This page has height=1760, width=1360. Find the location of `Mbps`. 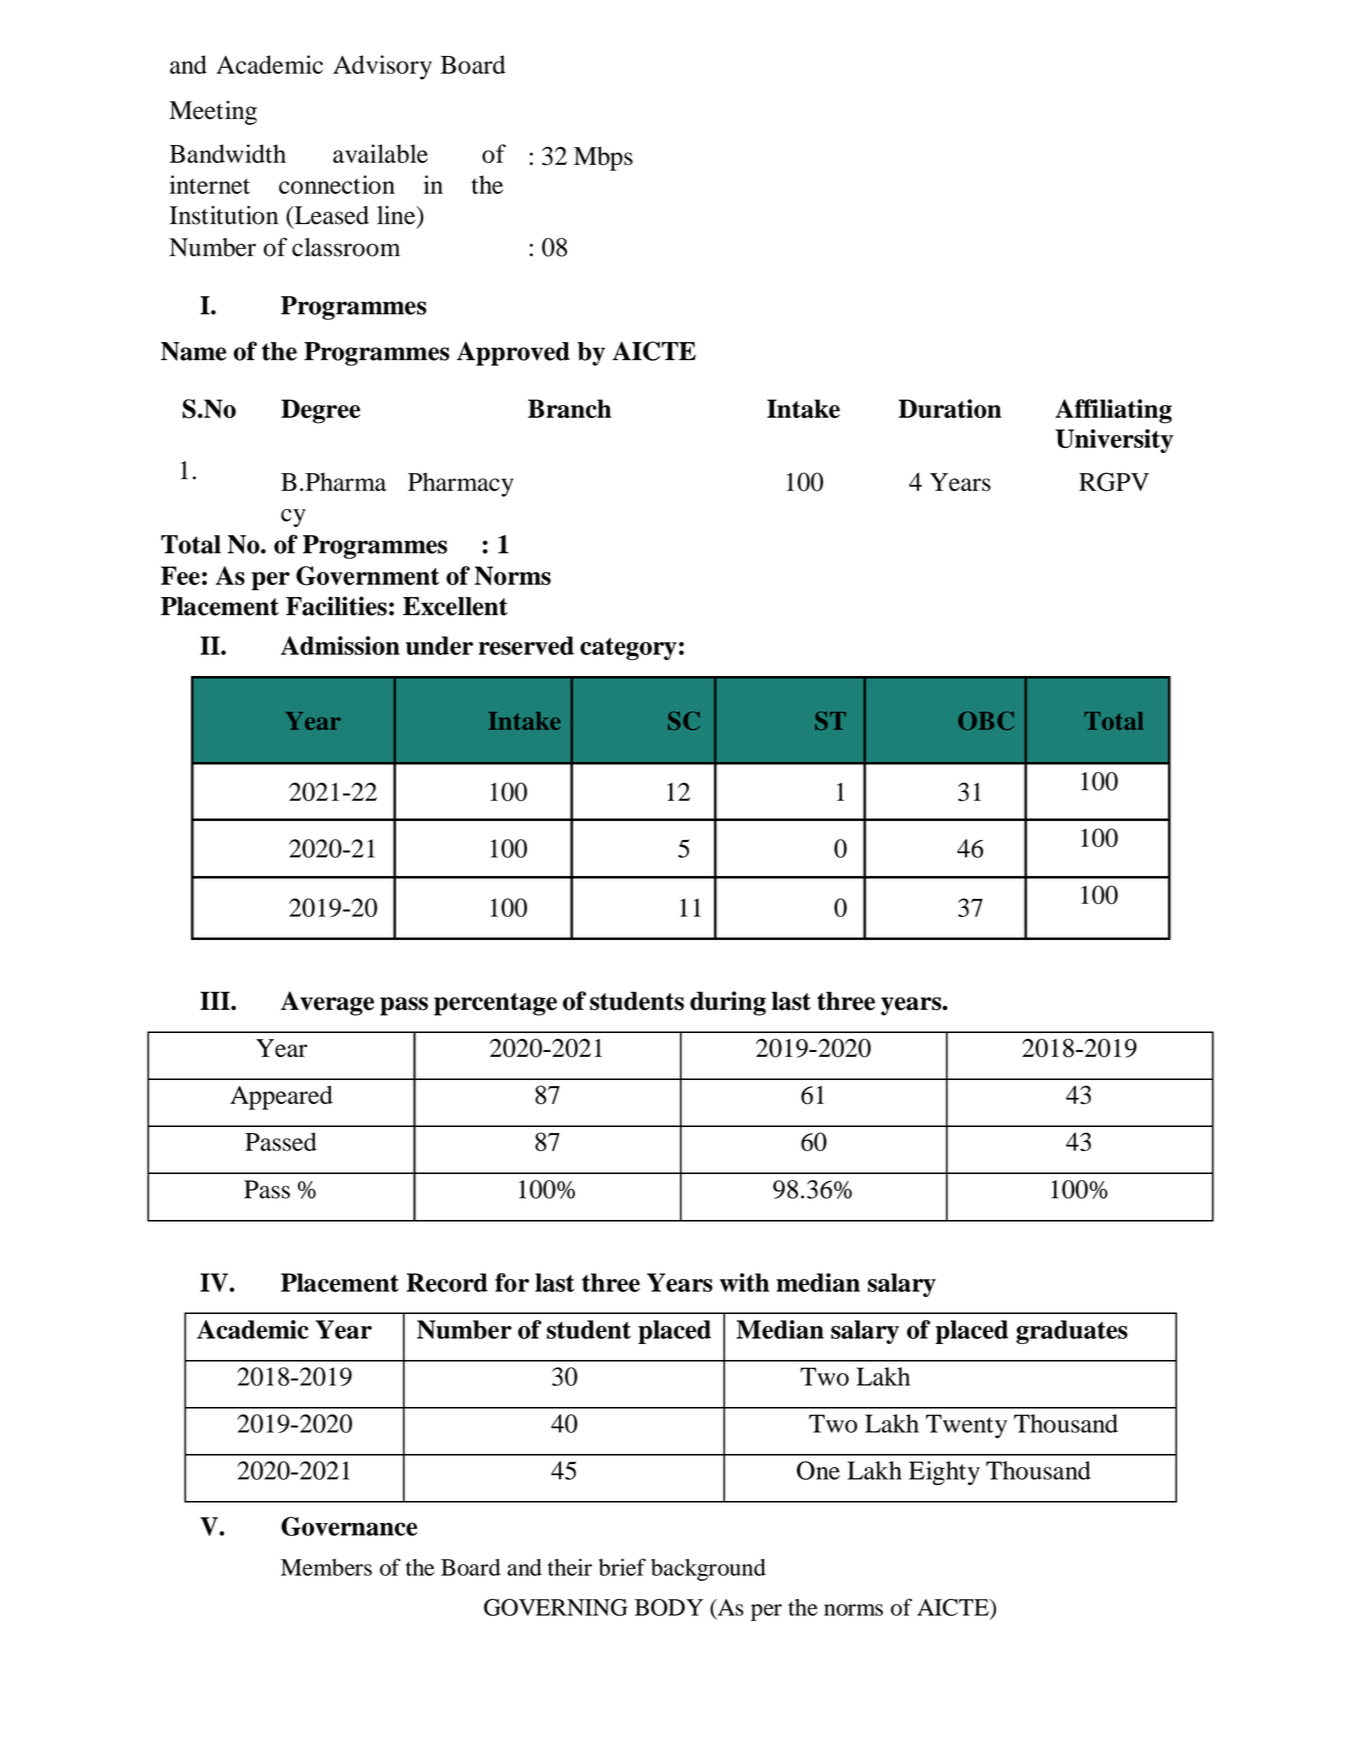

Mbps is located at coordinates (603, 158).
